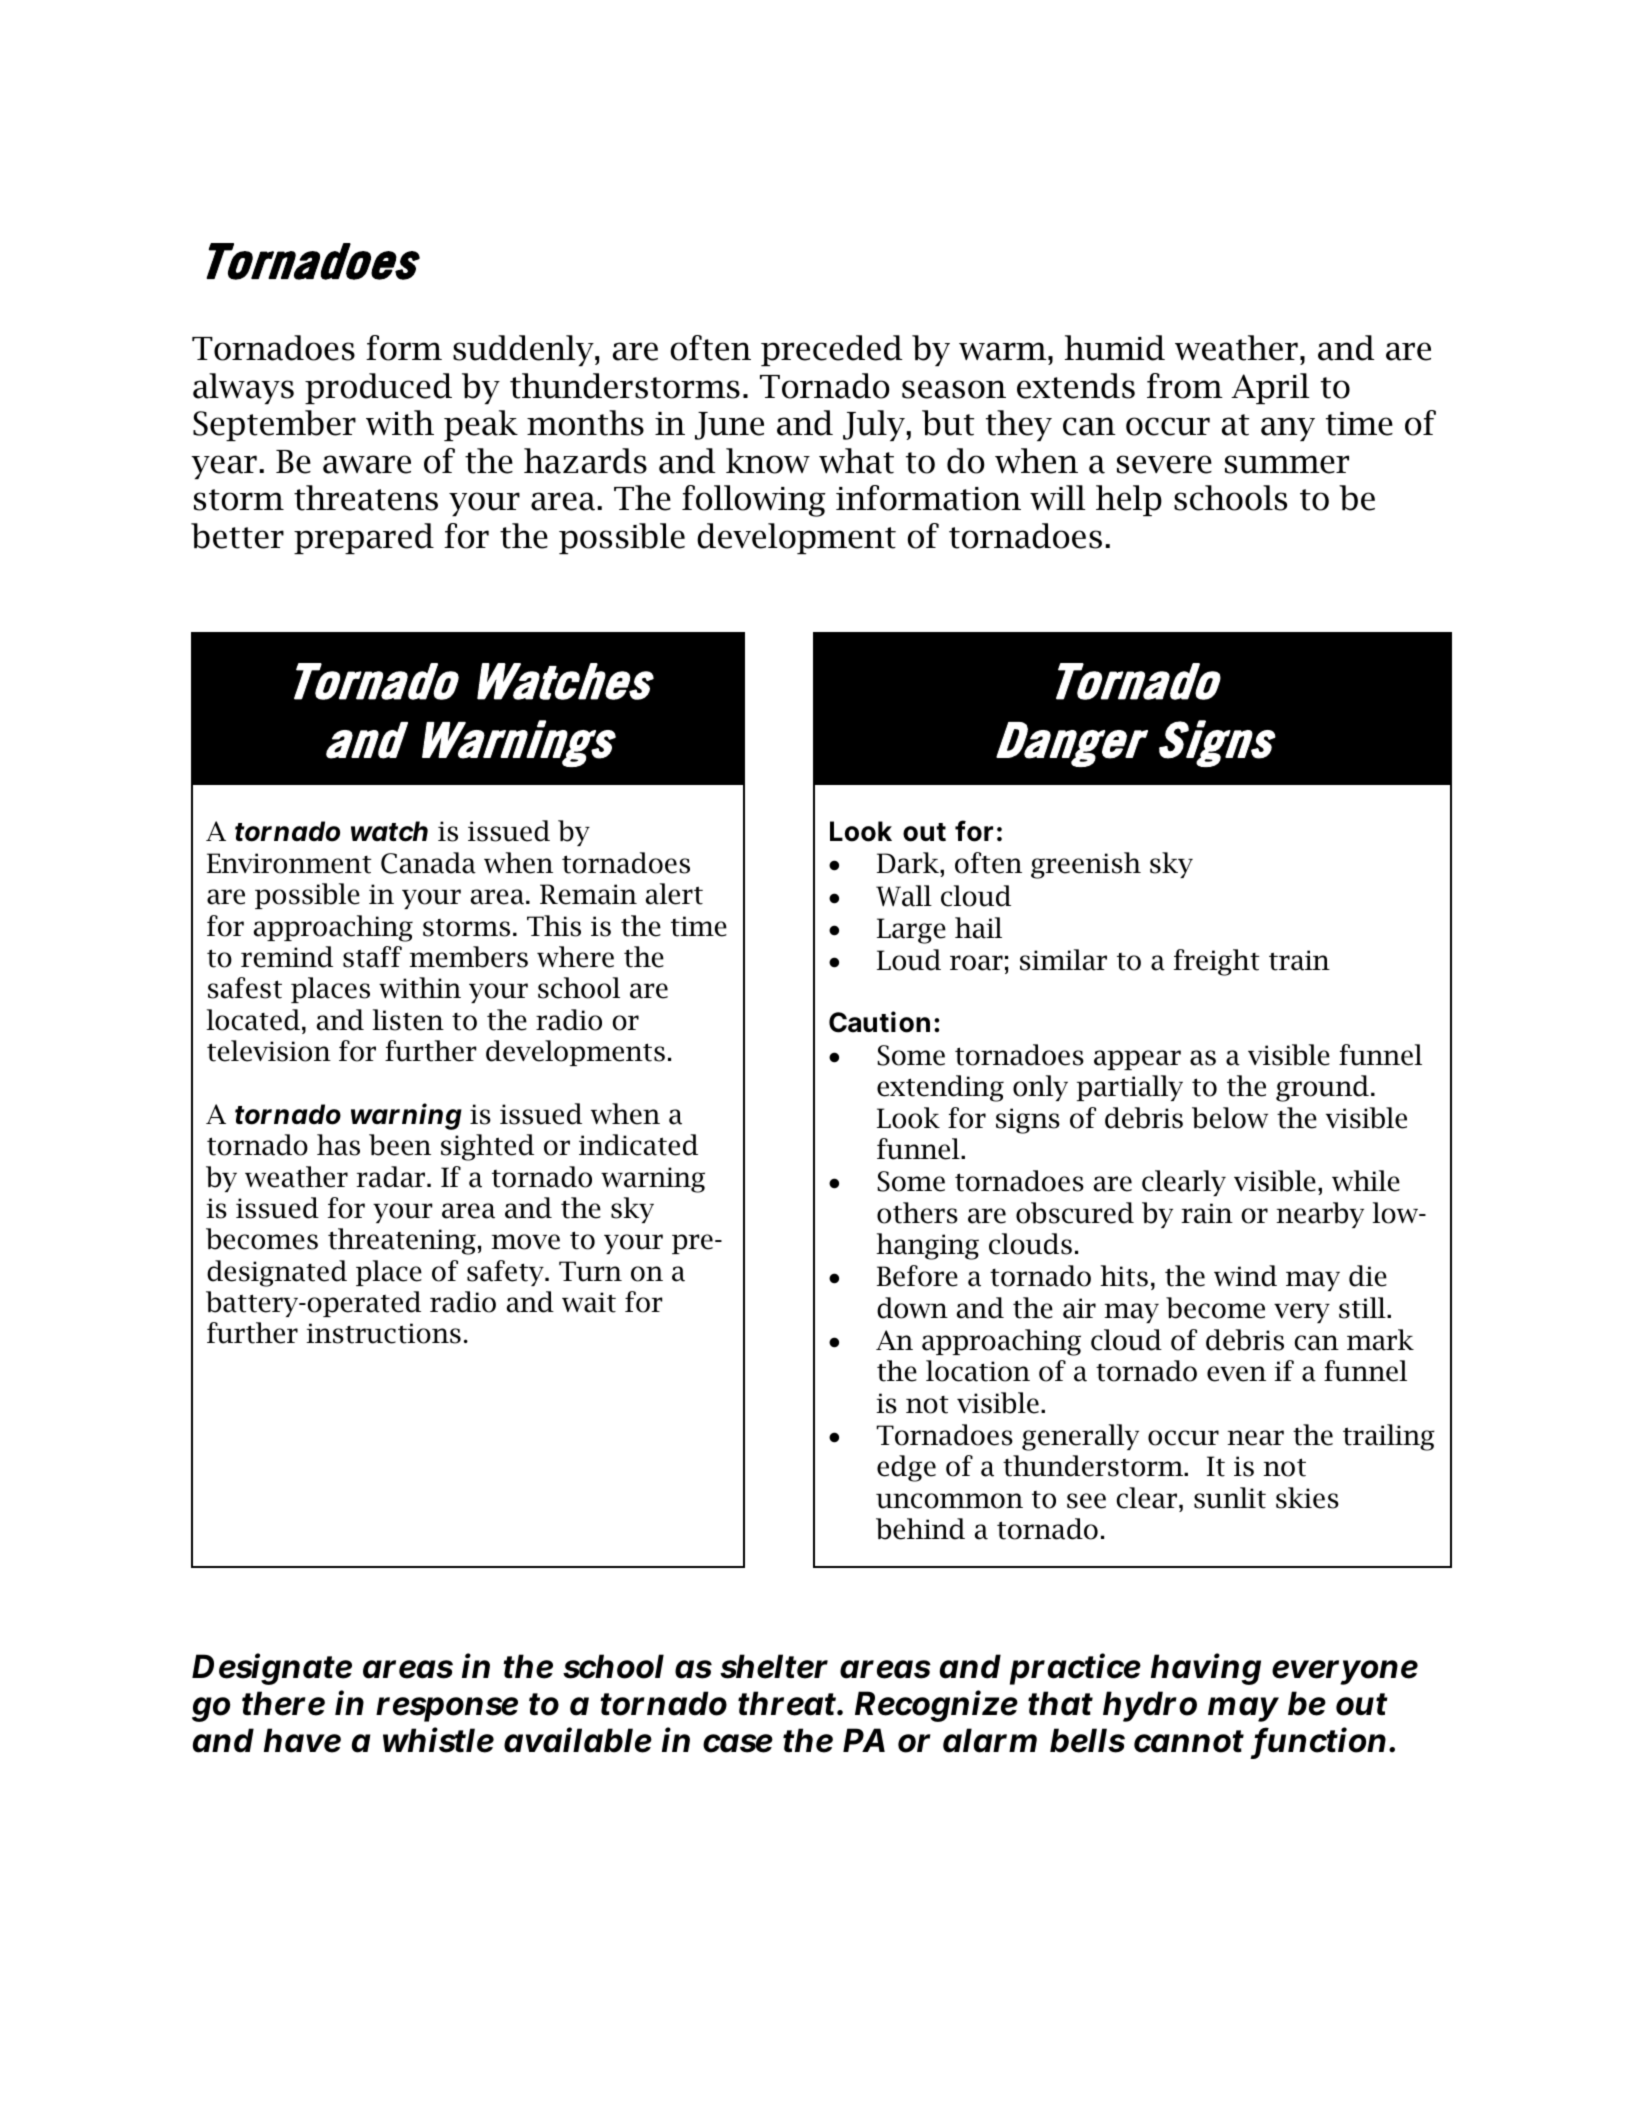 The height and width of the screenshot is (2111, 1631). I want to click on April, so click(1270, 388).
